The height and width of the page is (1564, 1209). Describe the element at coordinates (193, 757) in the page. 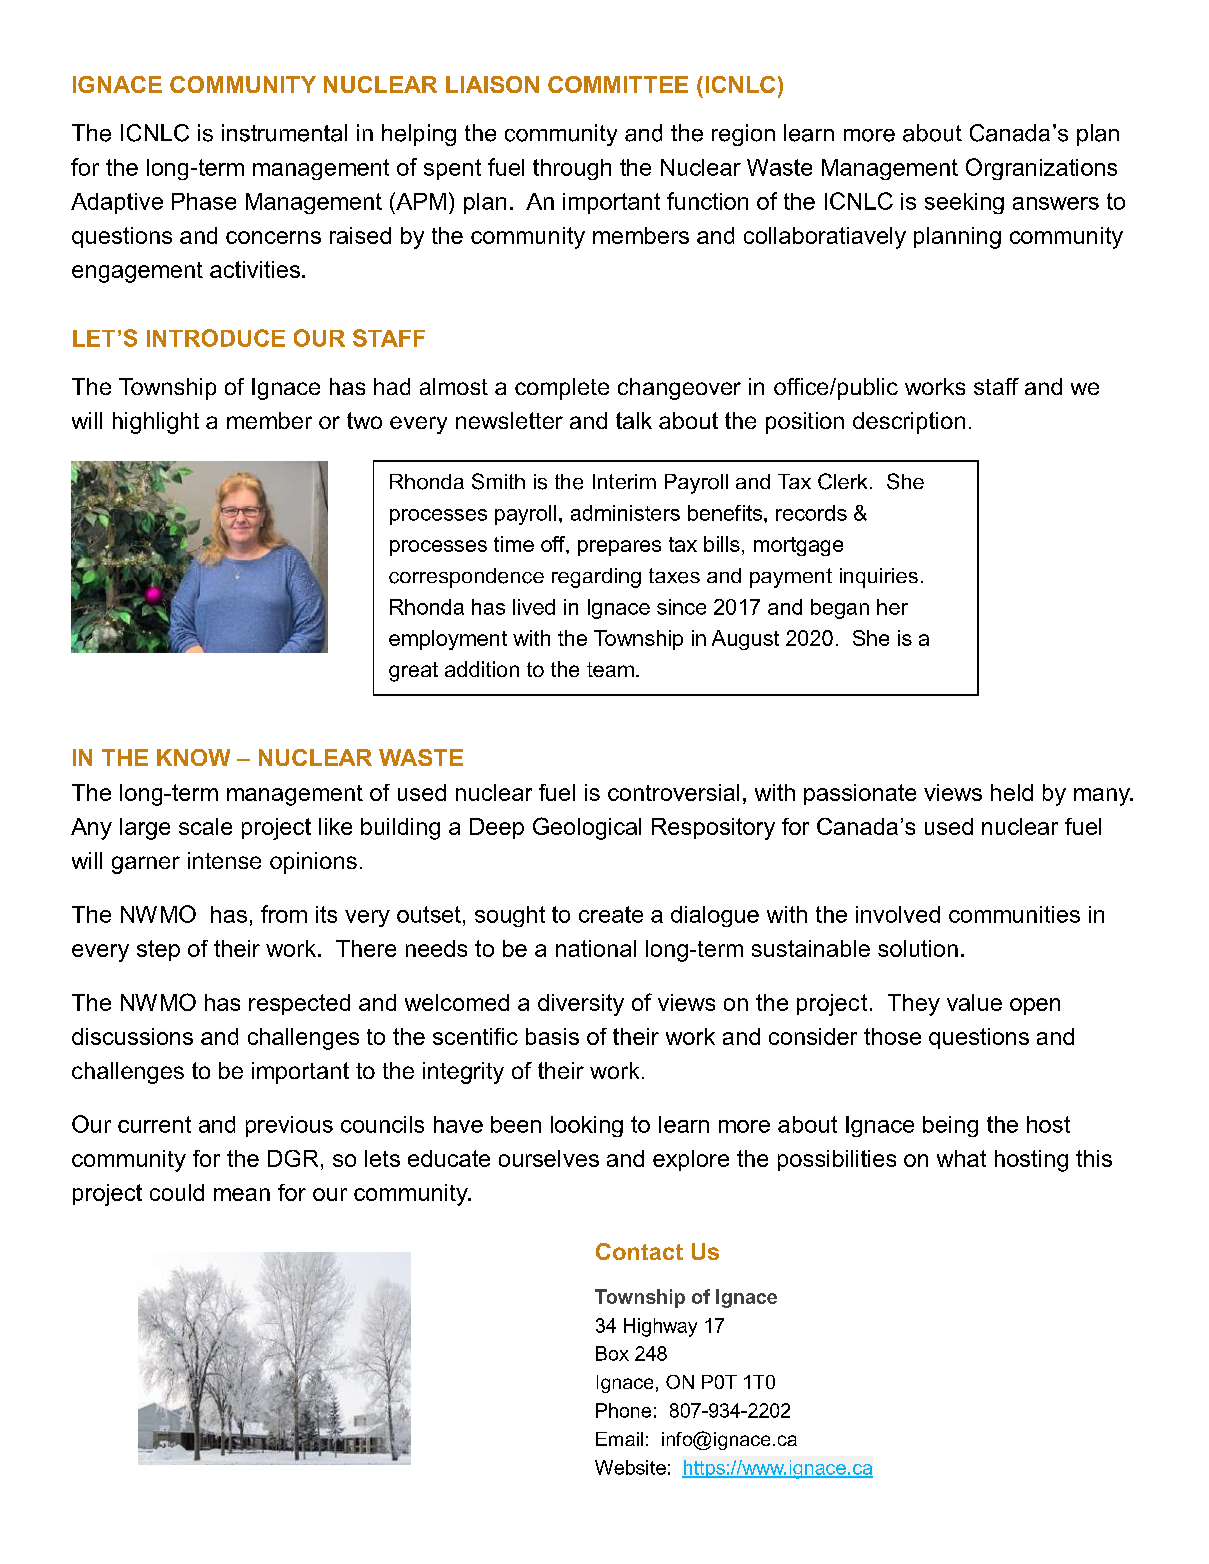

I see `KNOW` at that location.
